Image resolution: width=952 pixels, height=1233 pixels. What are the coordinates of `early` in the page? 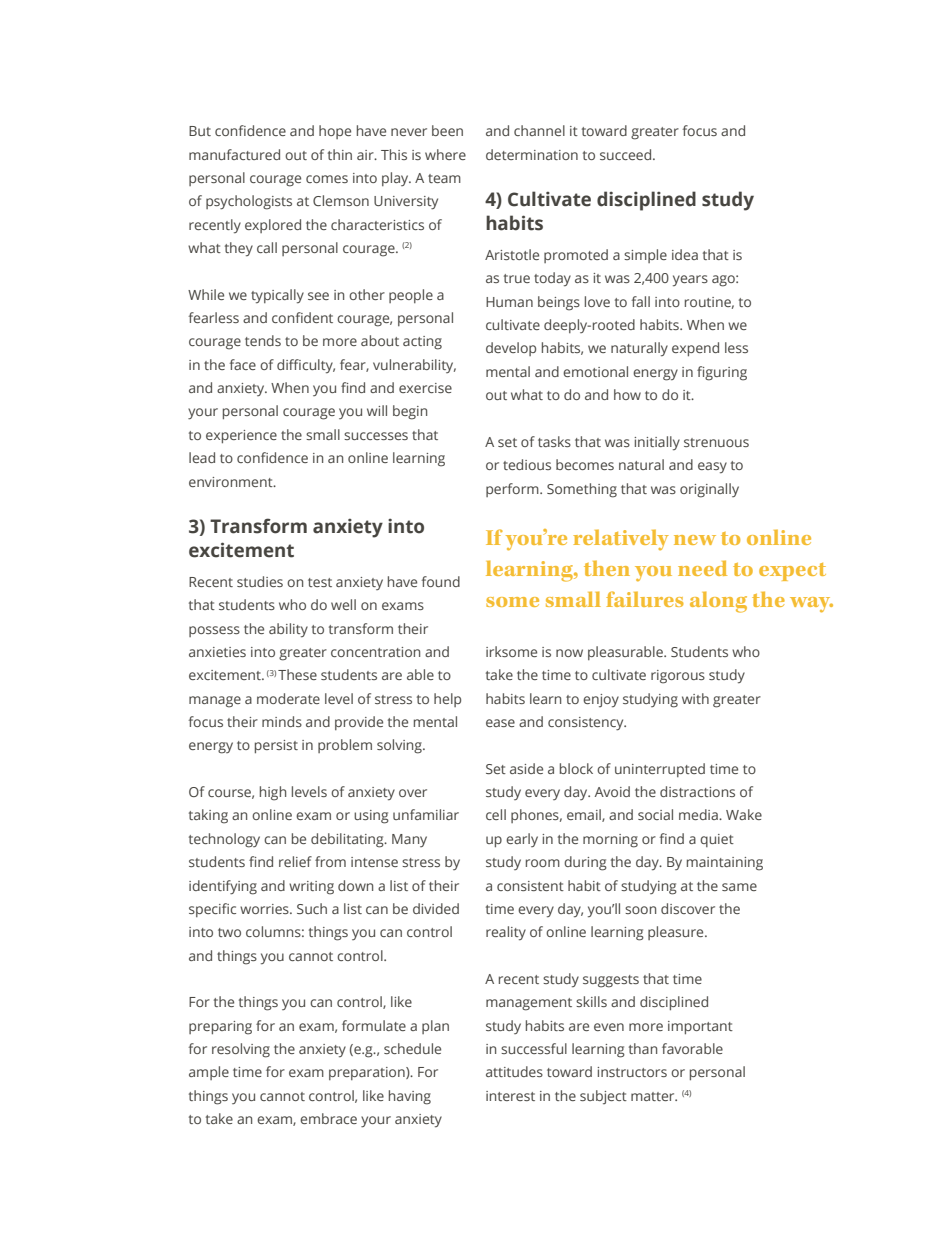 It's located at (522, 840).
